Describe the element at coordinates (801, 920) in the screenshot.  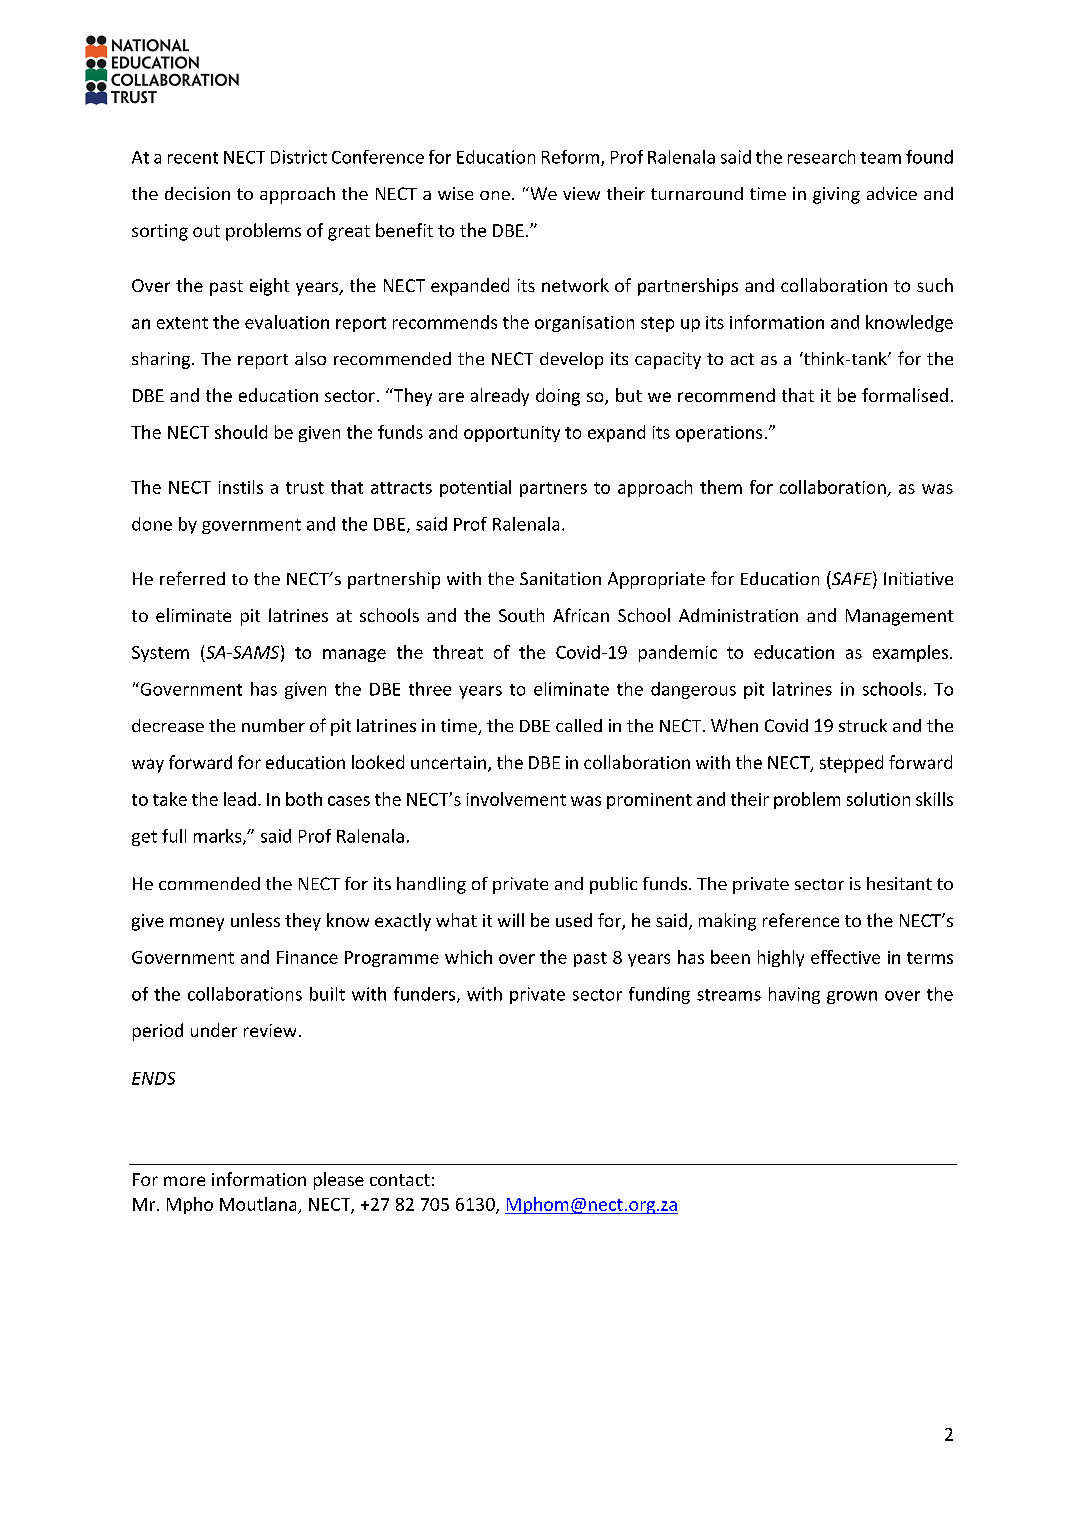
I see `reference` at that location.
